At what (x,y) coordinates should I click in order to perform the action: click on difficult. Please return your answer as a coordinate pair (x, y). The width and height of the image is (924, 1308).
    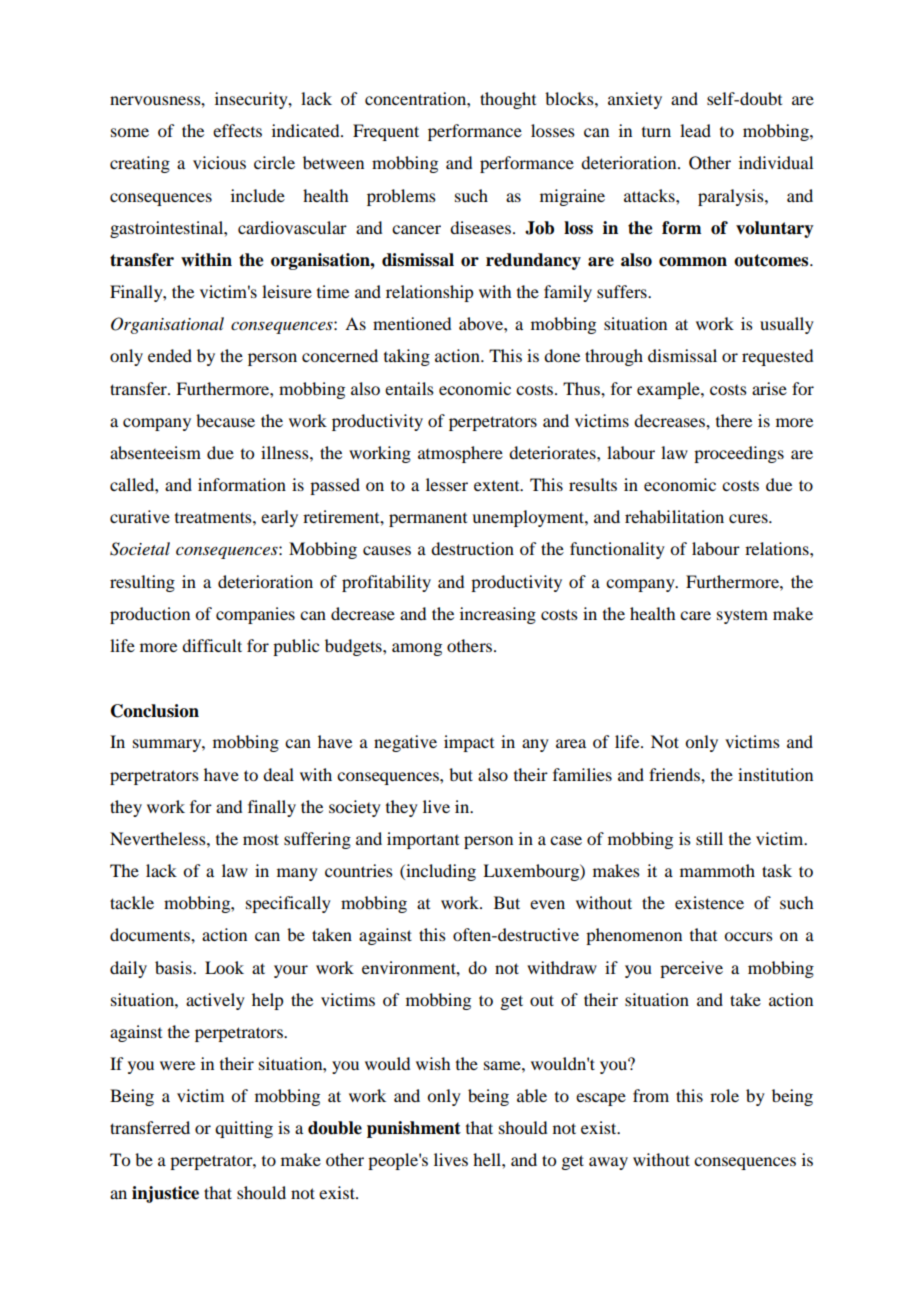
    Looking at the image, I should click on (212, 645).
